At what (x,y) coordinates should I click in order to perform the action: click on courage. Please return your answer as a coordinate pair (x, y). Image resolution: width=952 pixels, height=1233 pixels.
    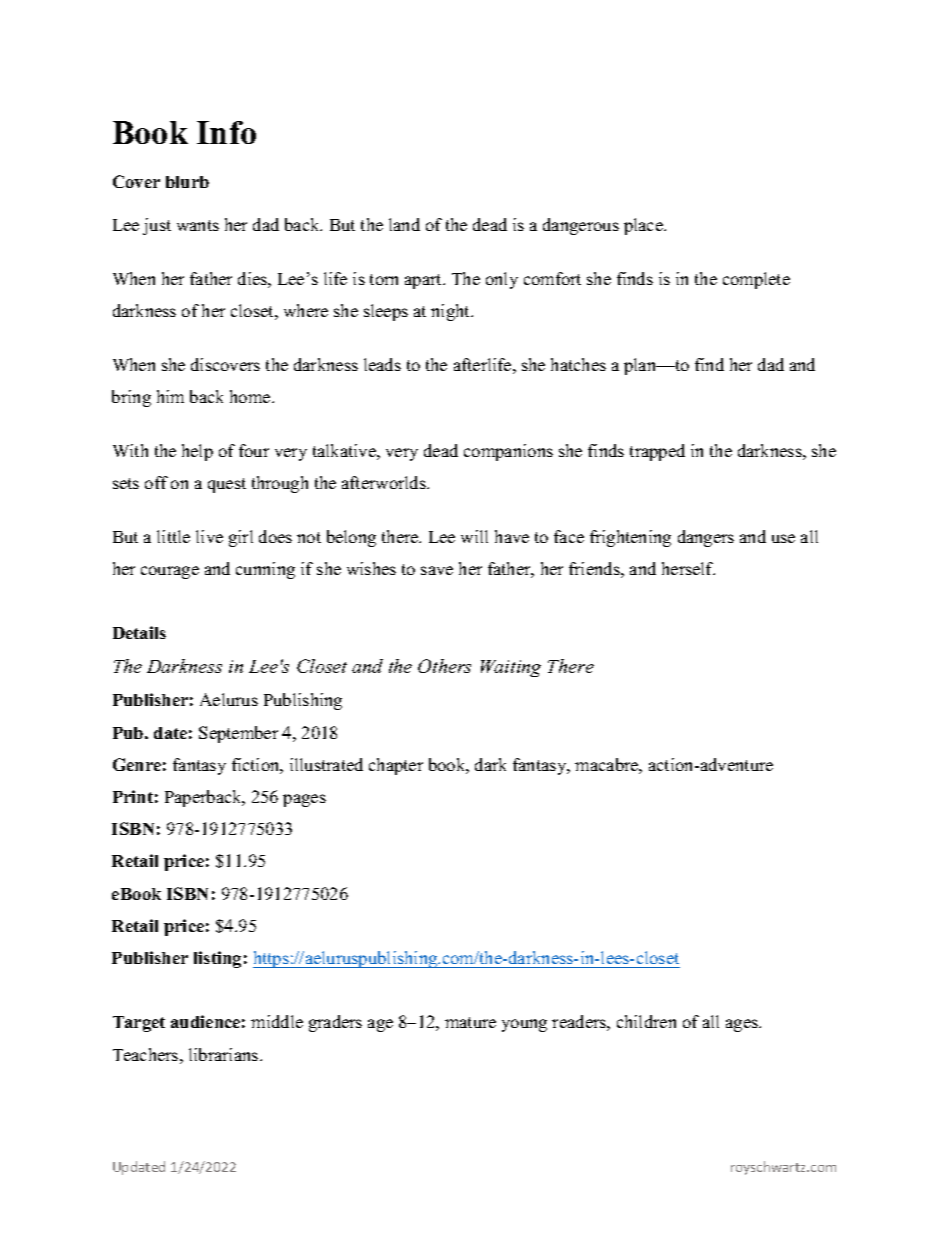
    Looking at the image, I should click on (170, 572).
